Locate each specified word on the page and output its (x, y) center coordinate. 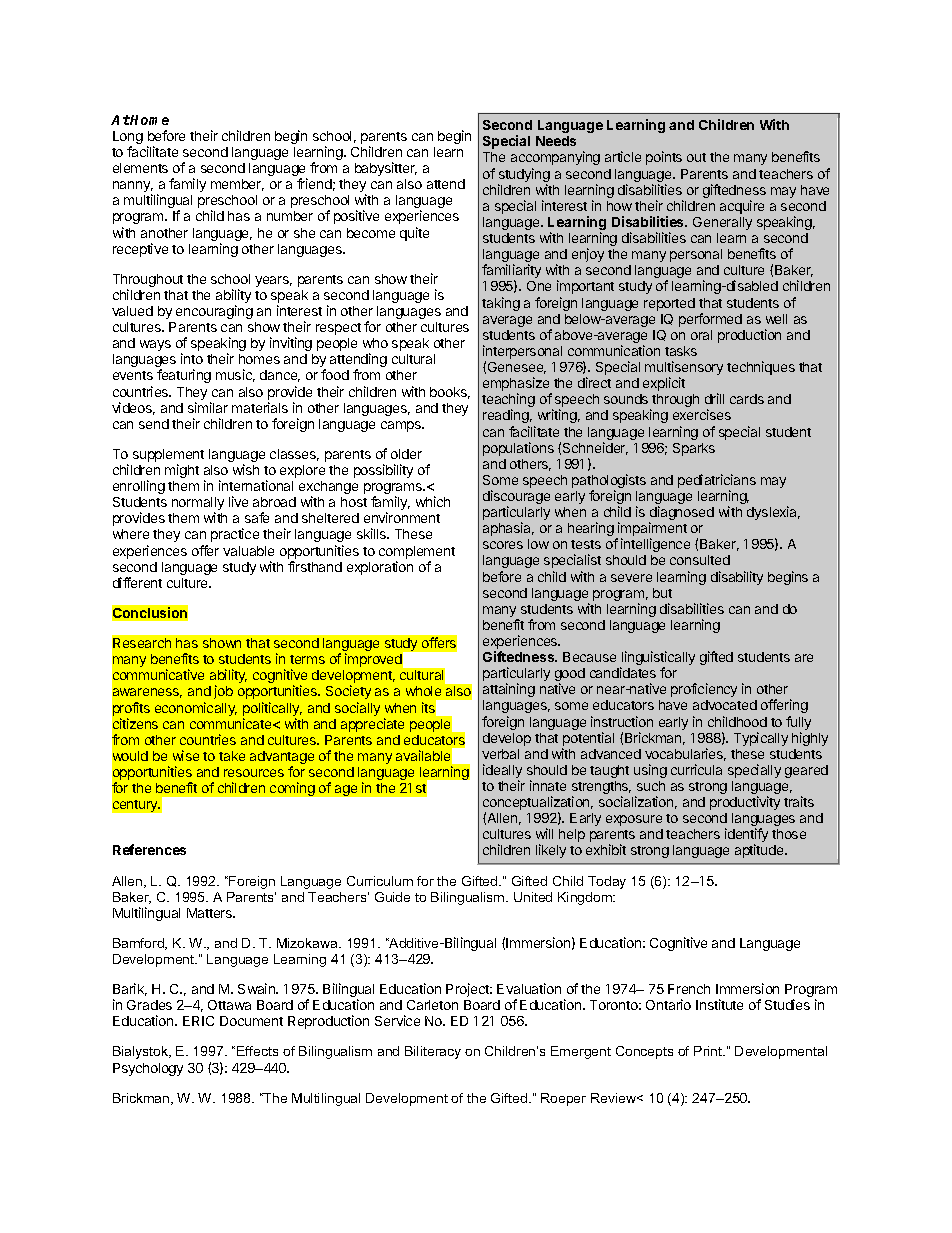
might (182, 471)
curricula (696, 769)
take (232, 756)
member (237, 185)
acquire (742, 207)
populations (518, 449)
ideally (502, 772)
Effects (257, 1051)
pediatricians (717, 482)
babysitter (386, 169)
